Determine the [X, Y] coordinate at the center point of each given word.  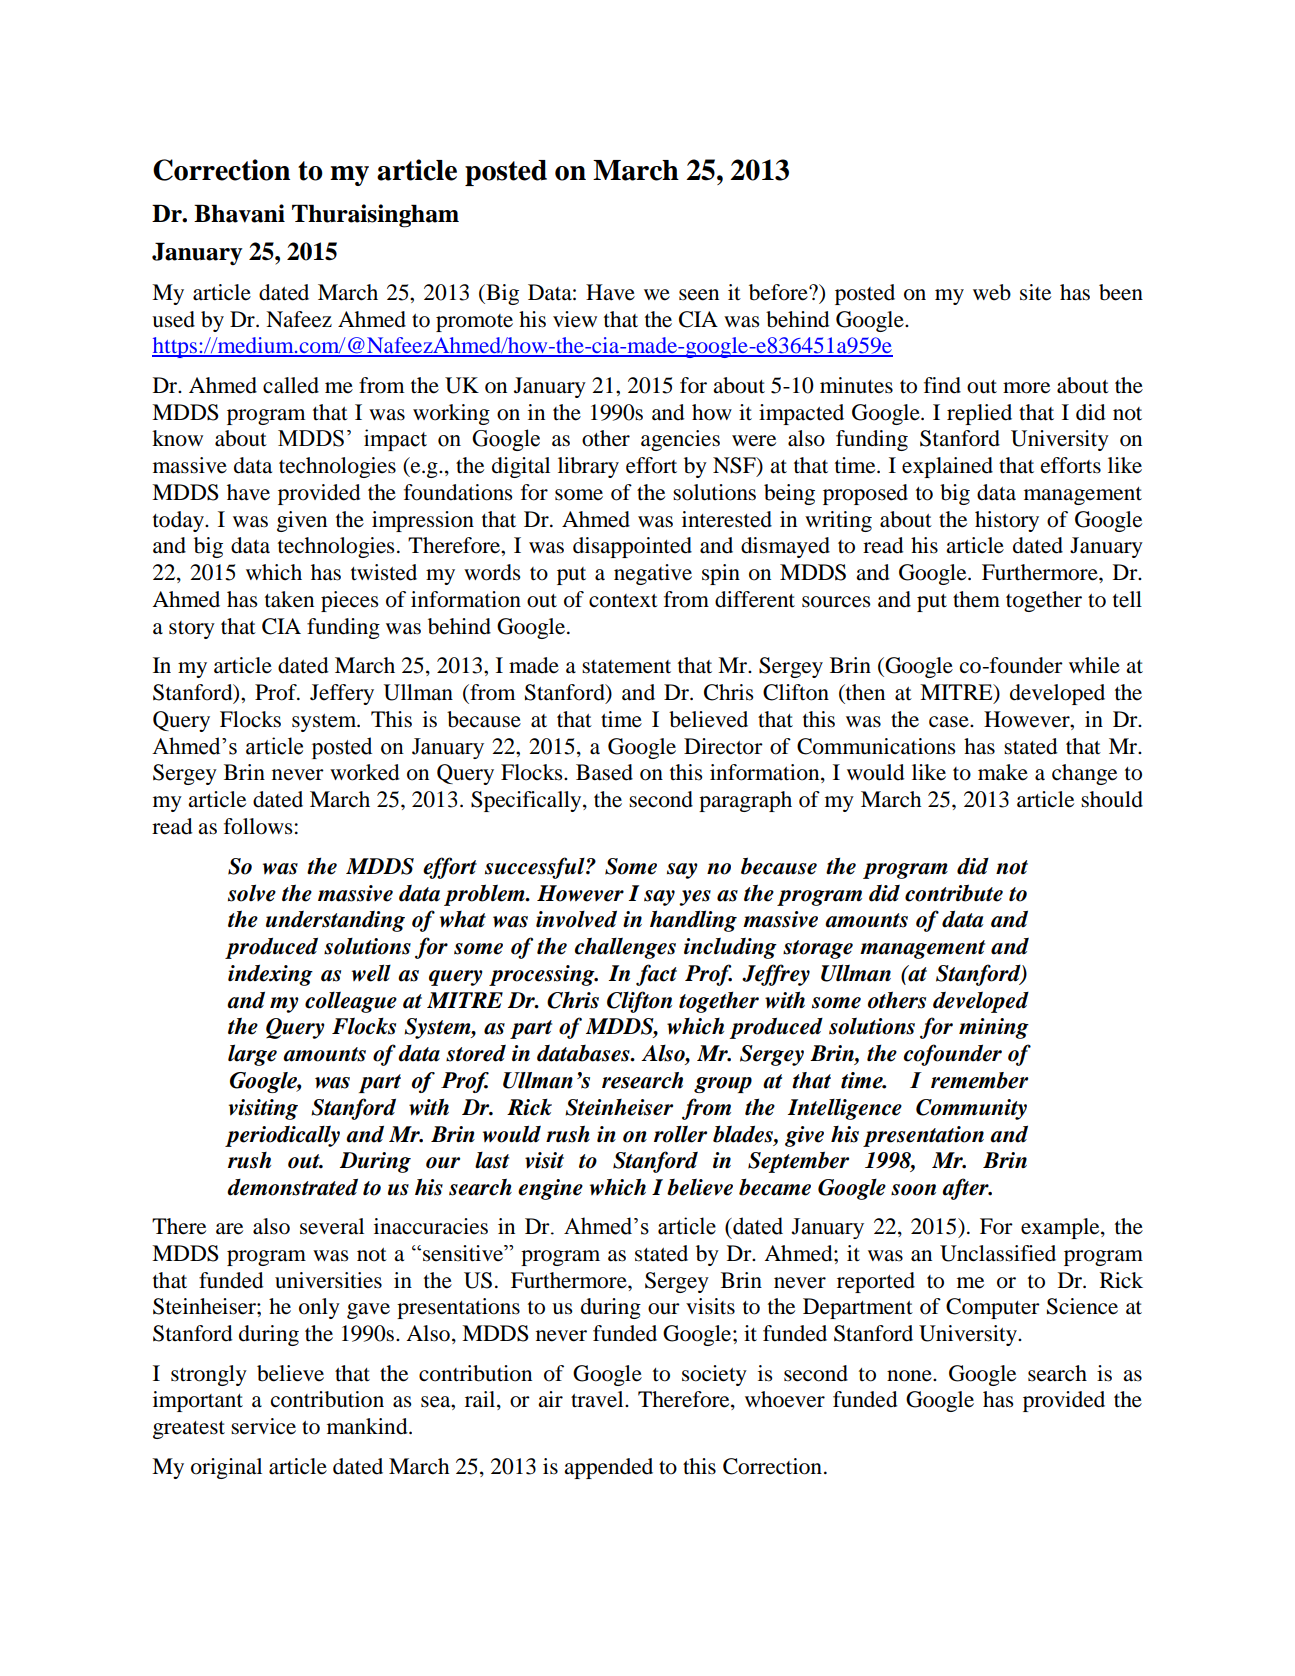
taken [289, 599]
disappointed [632, 547]
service [263, 1426]
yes [695, 898]
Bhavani [239, 213]
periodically [282, 1136]
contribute [954, 893]
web [992, 292]
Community [971, 1109]
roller [680, 1134]
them [976, 599]
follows [258, 826]
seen [699, 295]
